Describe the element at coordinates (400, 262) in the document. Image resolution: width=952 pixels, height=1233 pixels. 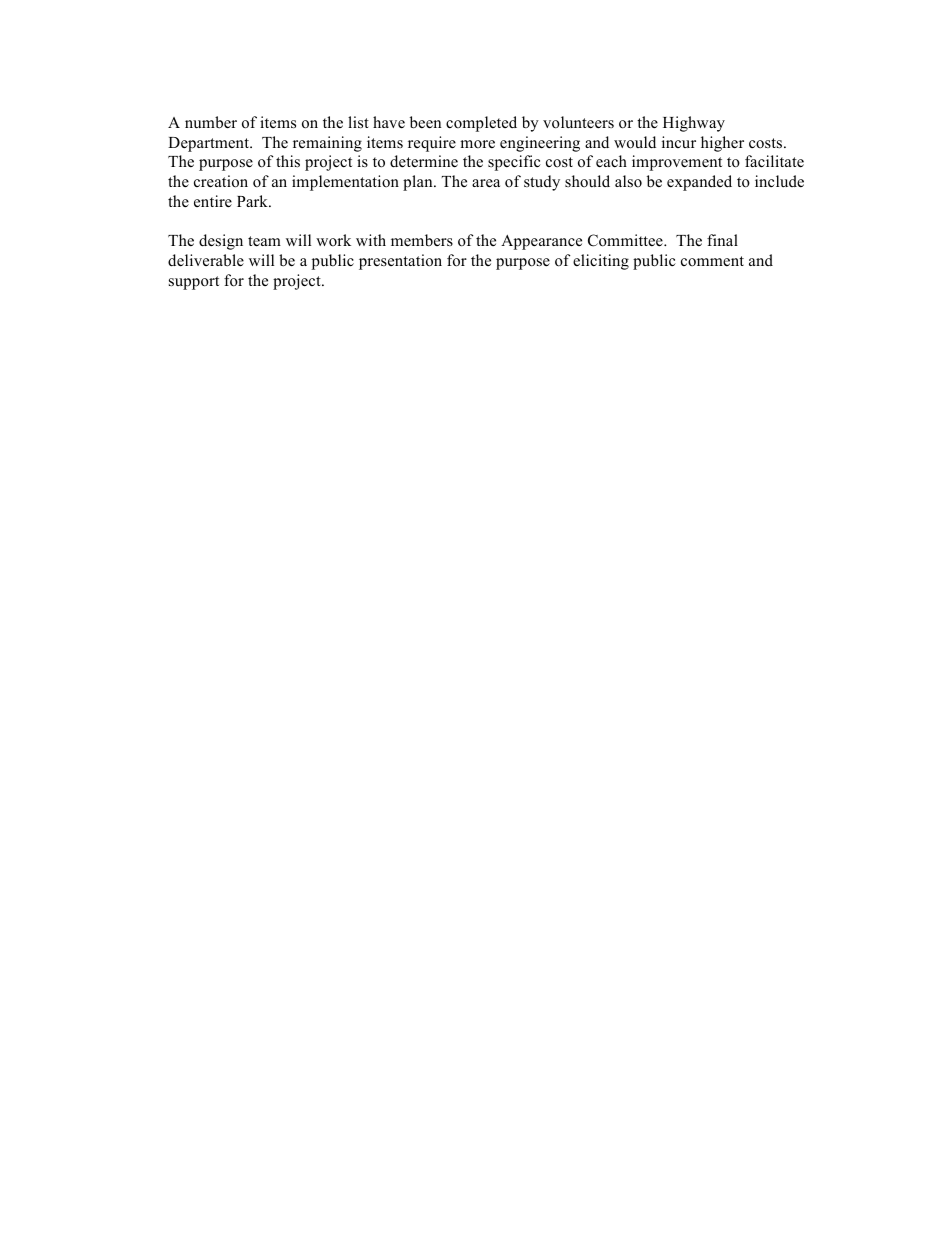
I see `presentation` at that location.
